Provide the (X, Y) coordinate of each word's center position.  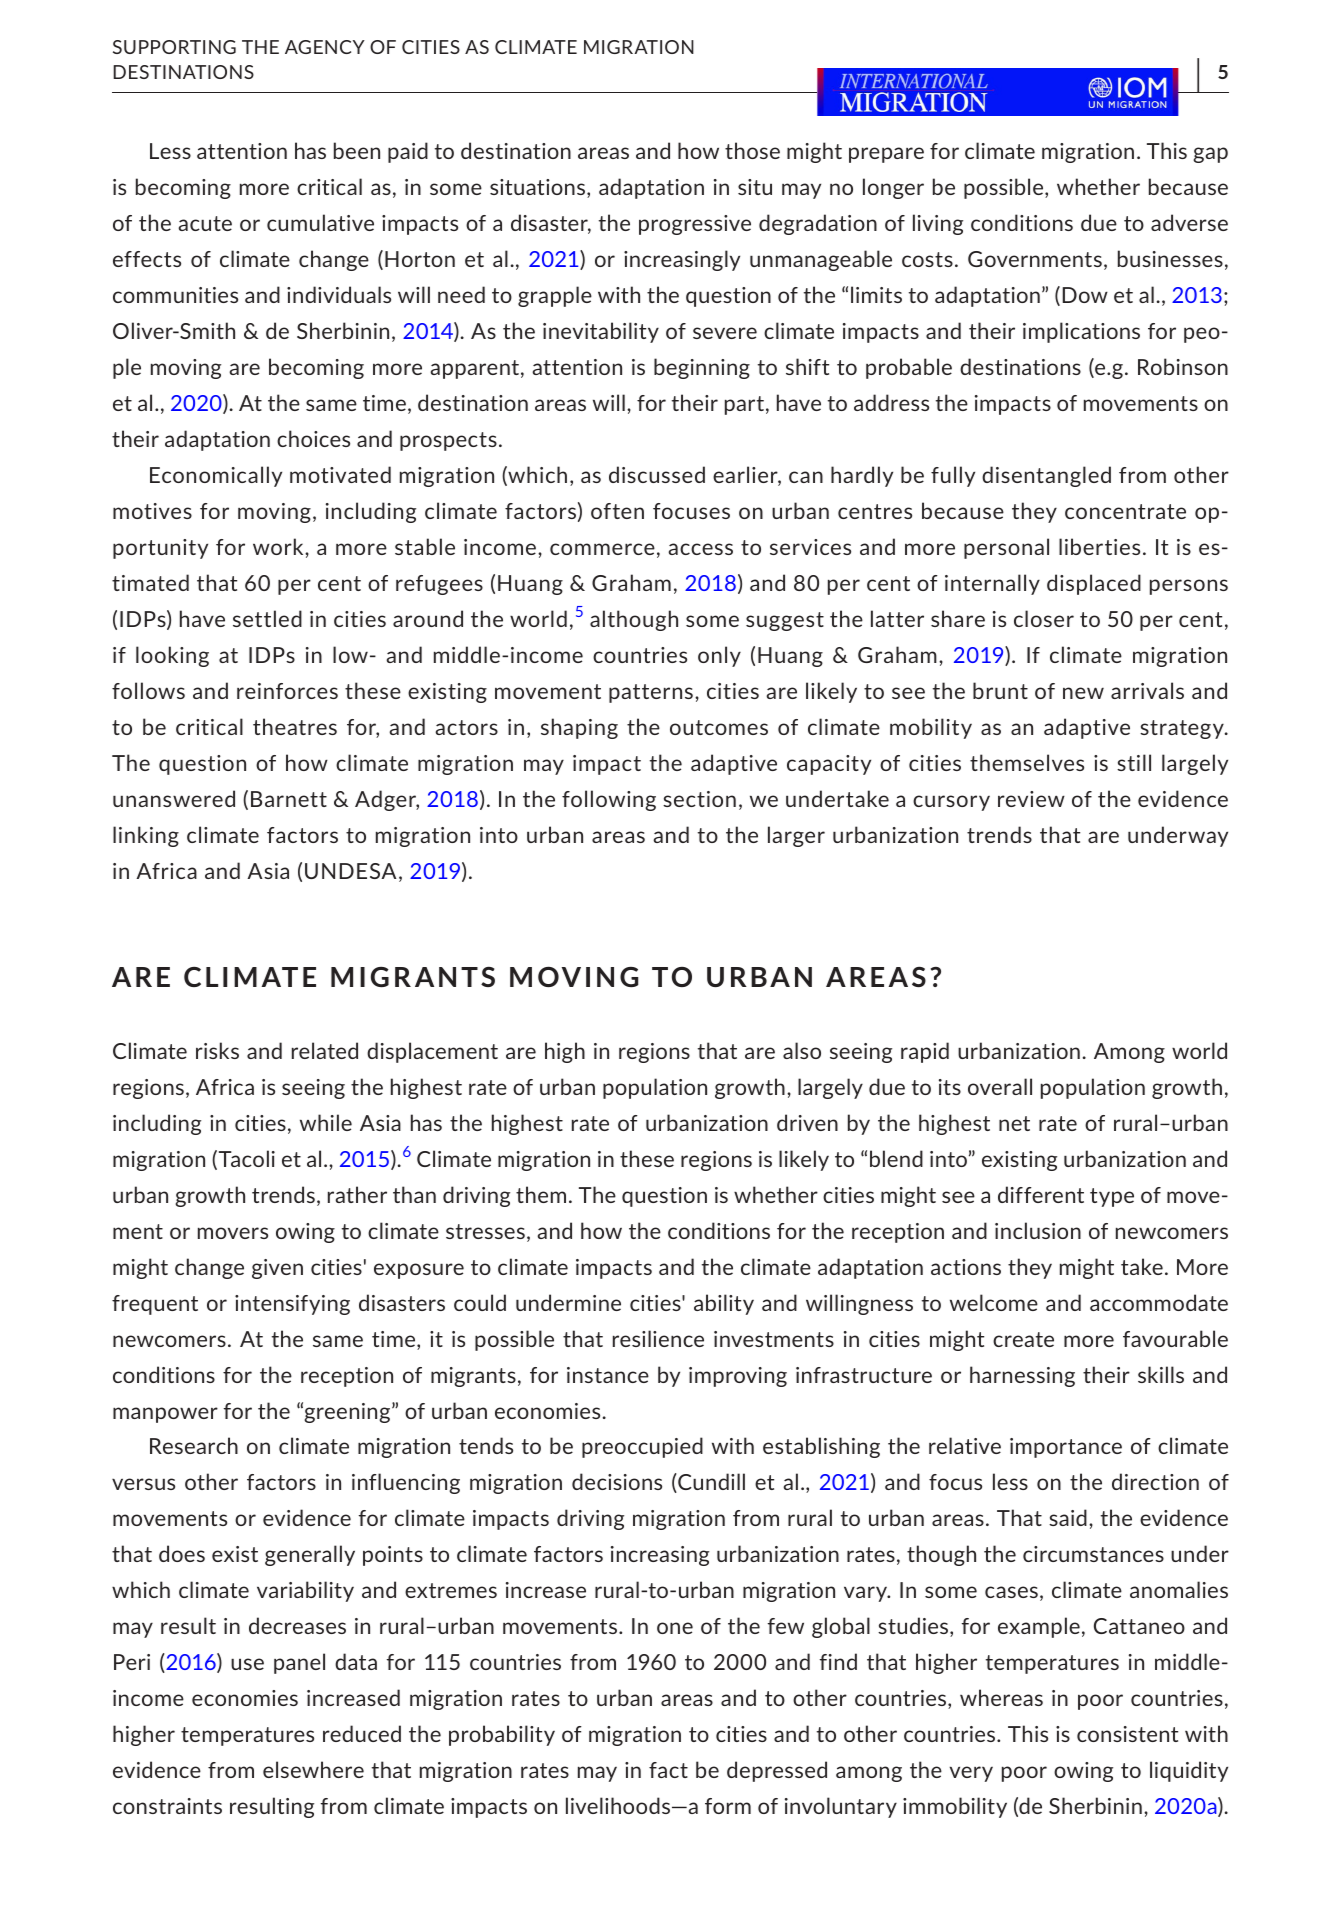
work (279, 546)
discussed (657, 474)
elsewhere (313, 1769)
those (752, 150)
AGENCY (325, 47)
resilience (658, 1338)
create (1023, 1339)
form (728, 1806)
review (1031, 799)
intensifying (292, 1305)
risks (217, 1050)
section (699, 799)
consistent (1127, 1734)
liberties (1099, 546)
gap (1210, 155)
